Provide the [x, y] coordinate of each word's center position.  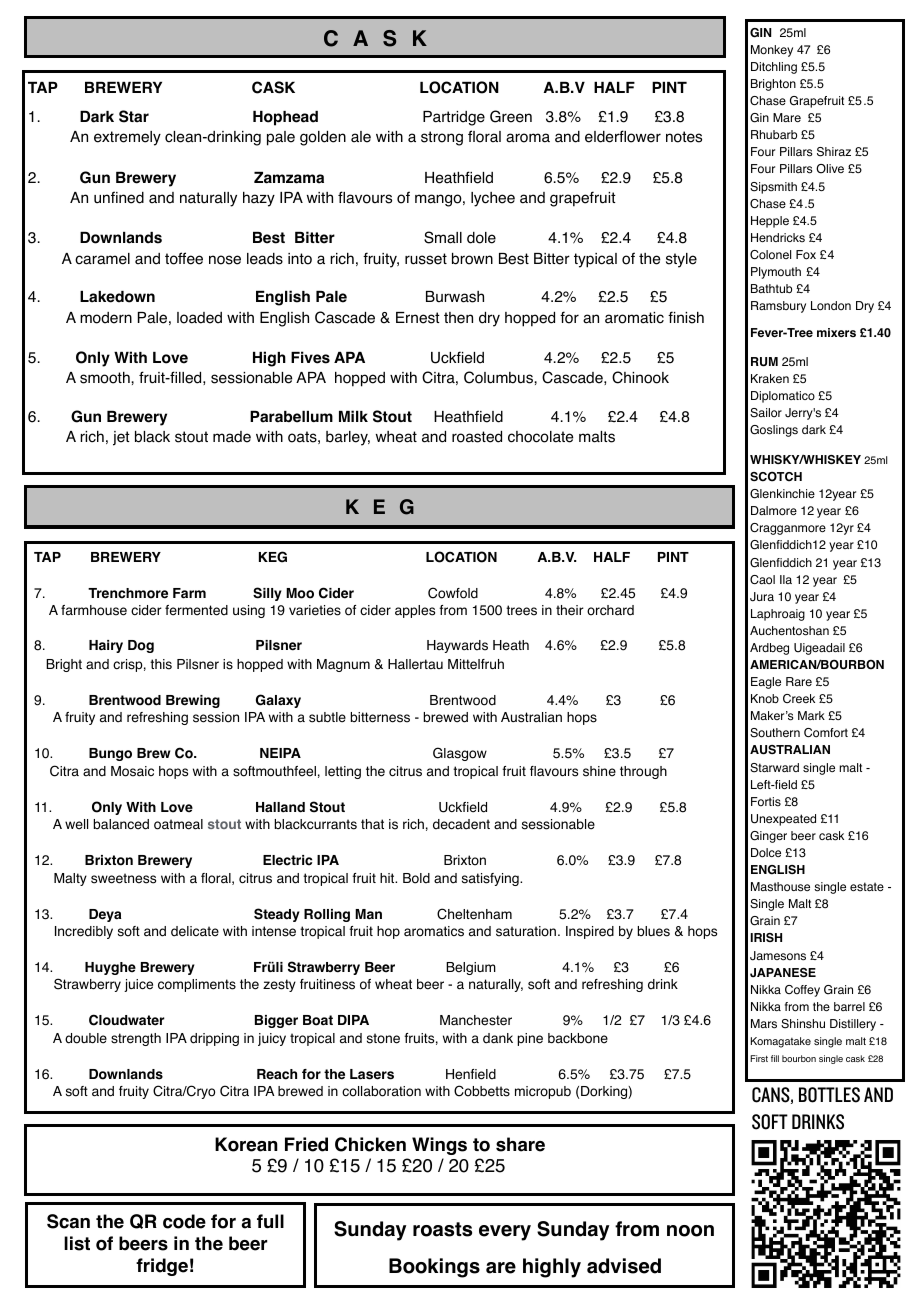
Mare [787, 117]
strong [442, 138]
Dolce [766, 853]
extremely [127, 138]
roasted [477, 437]
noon [690, 1231]
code [184, 1221]
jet [121, 438]
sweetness [123, 878]
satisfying [491, 879]
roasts [442, 1229]
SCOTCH [776, 476]
